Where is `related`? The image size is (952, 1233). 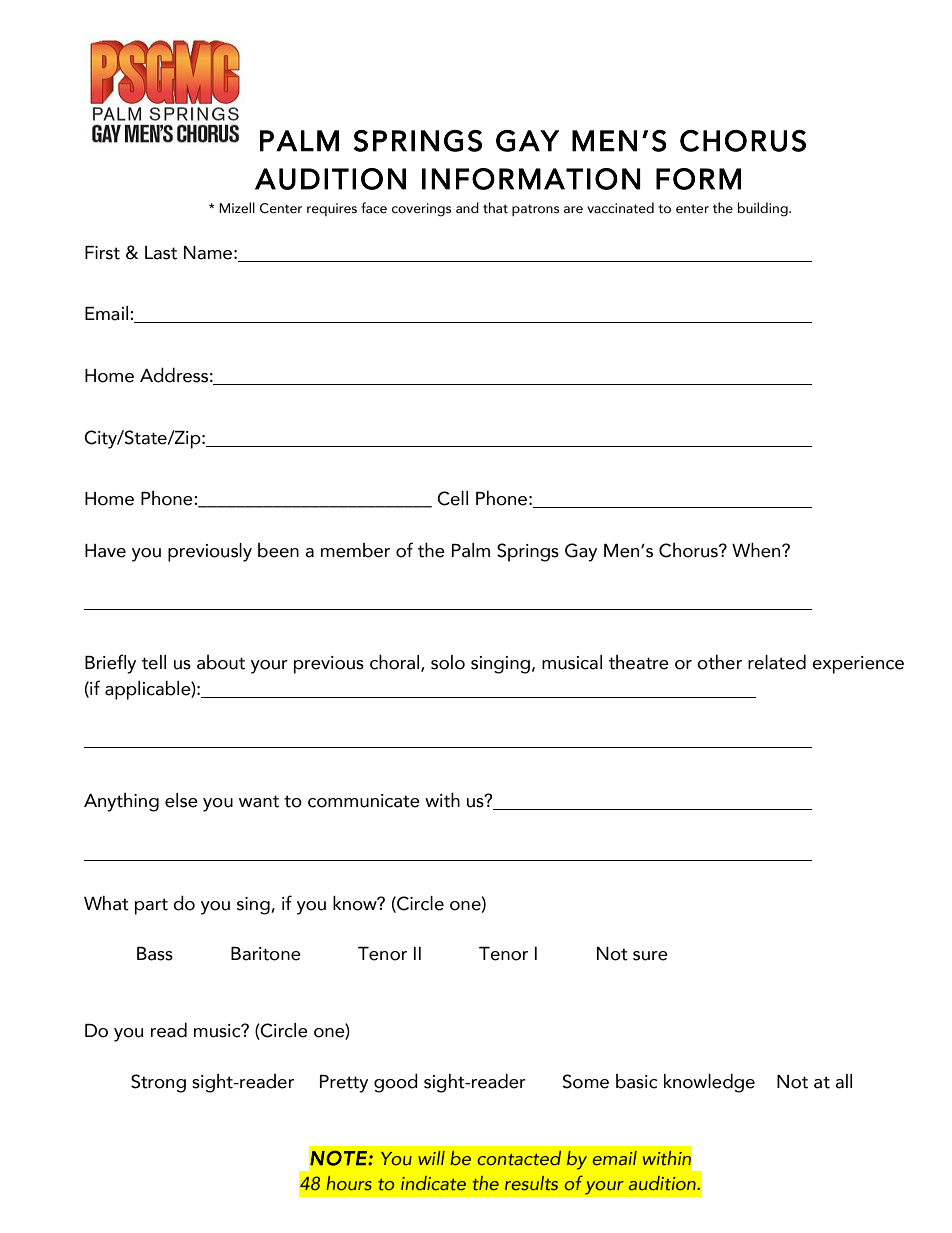
related is located at coordinates (777, 662).
